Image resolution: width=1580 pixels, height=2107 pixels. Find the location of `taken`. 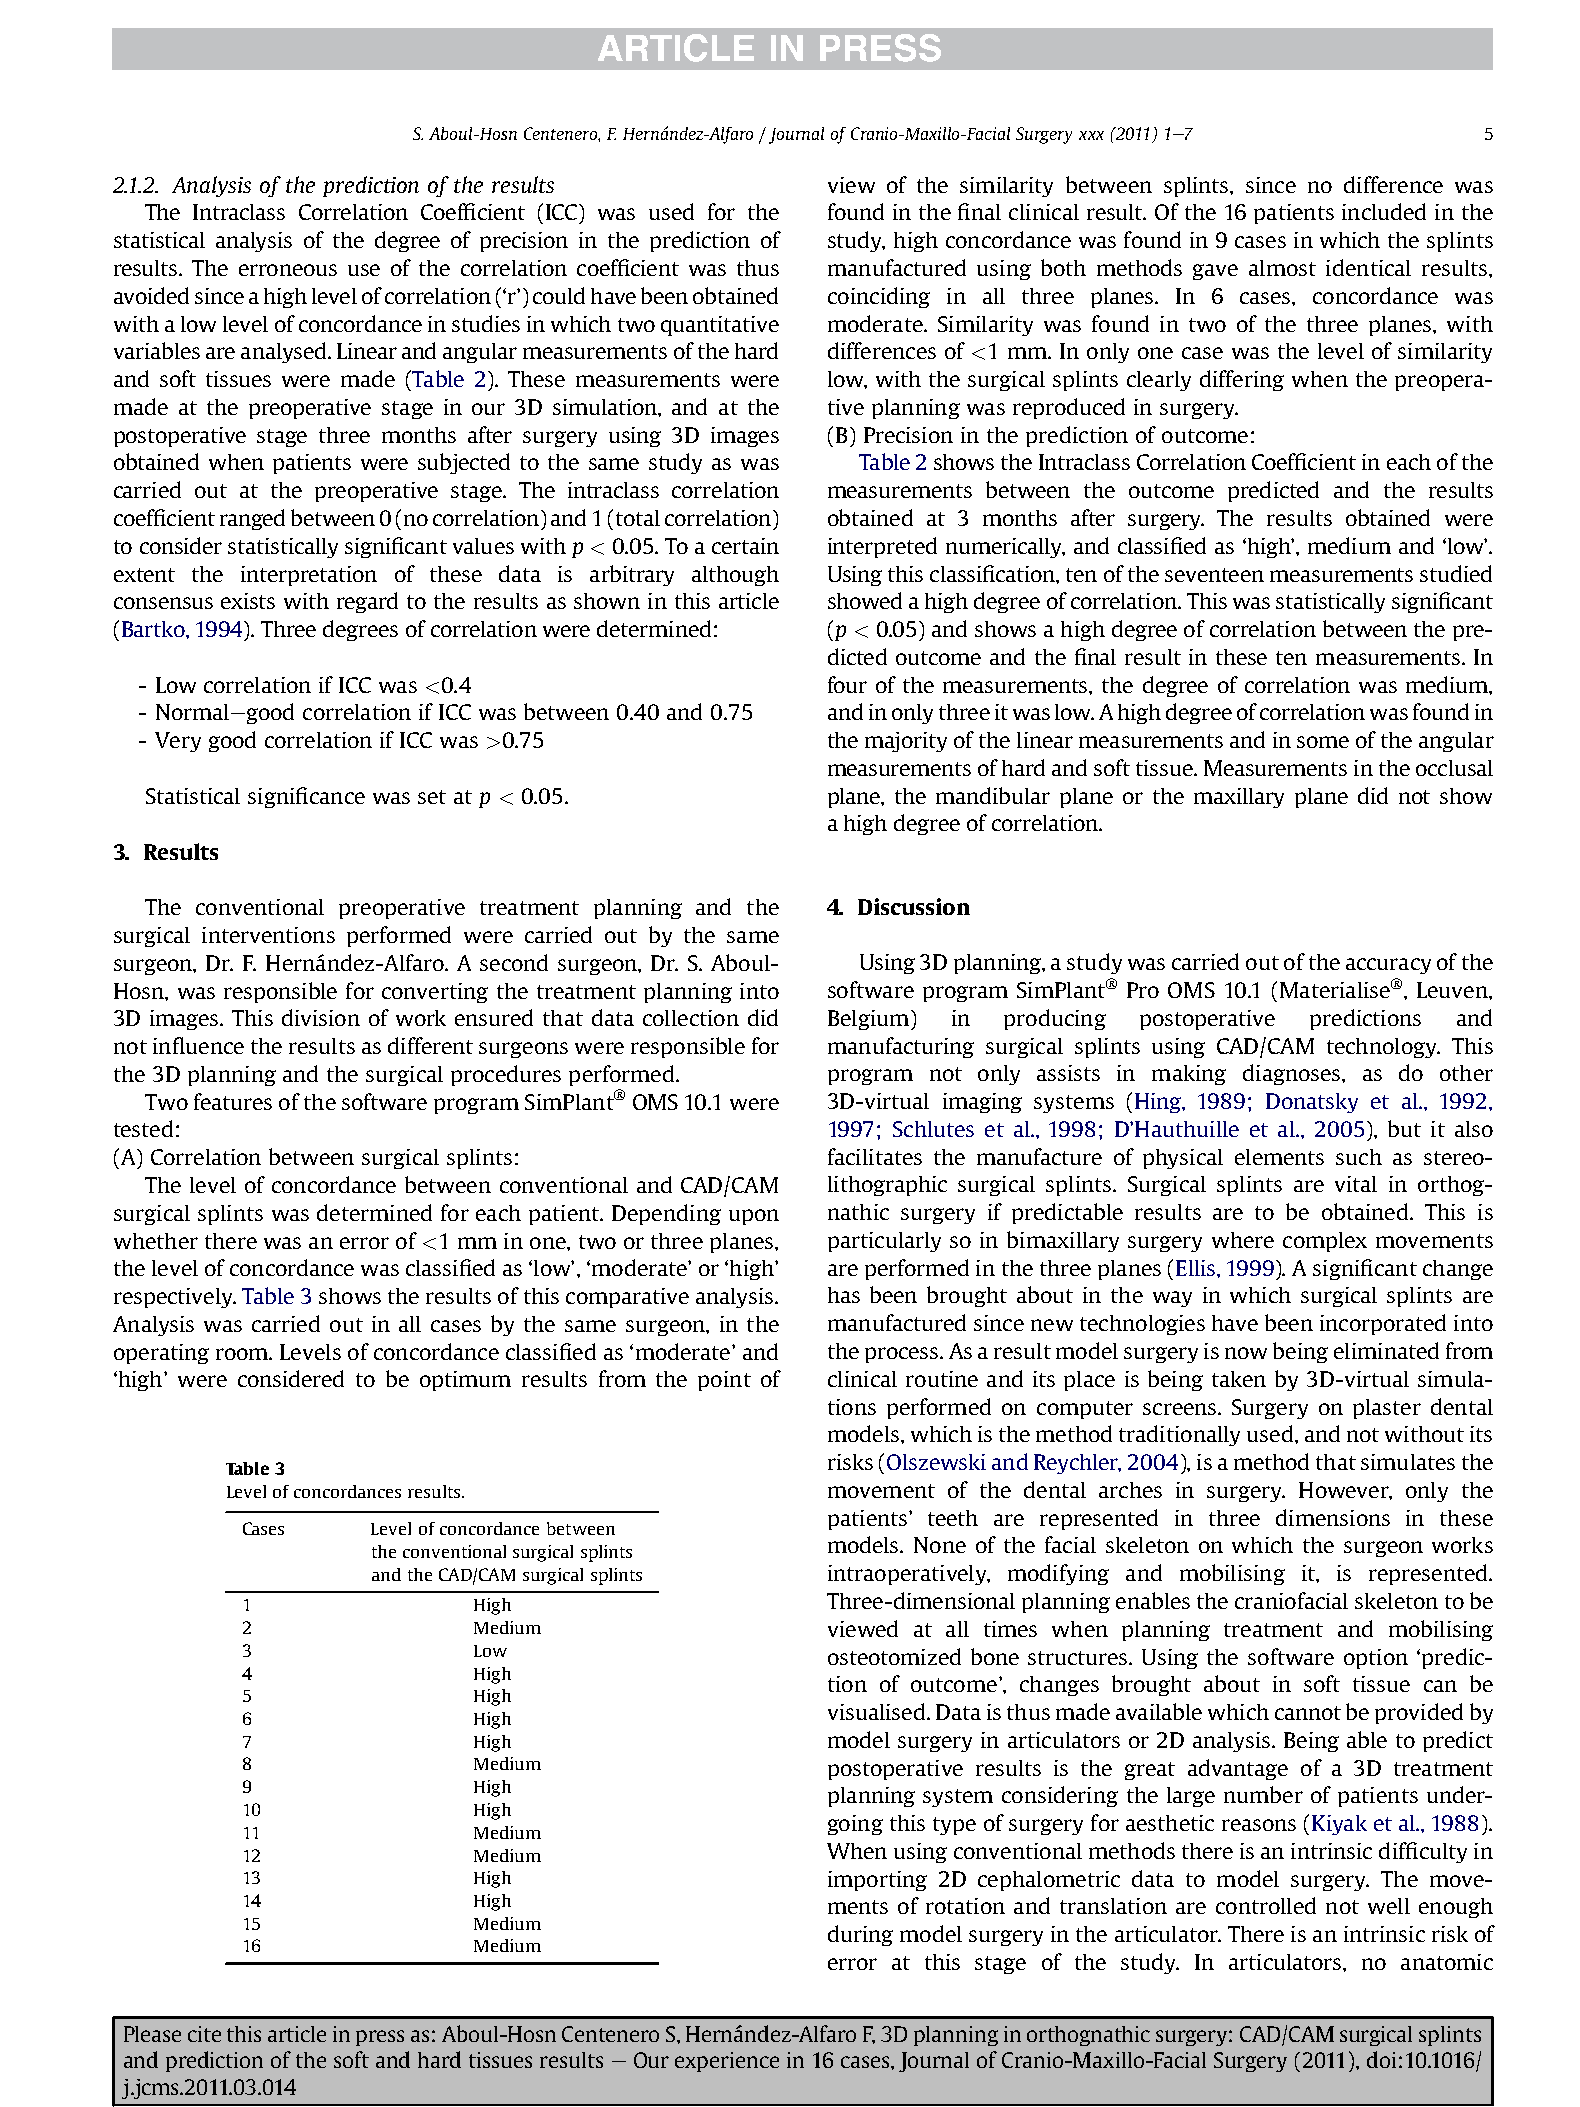

taken is located at coordinates (1239, 1379).
